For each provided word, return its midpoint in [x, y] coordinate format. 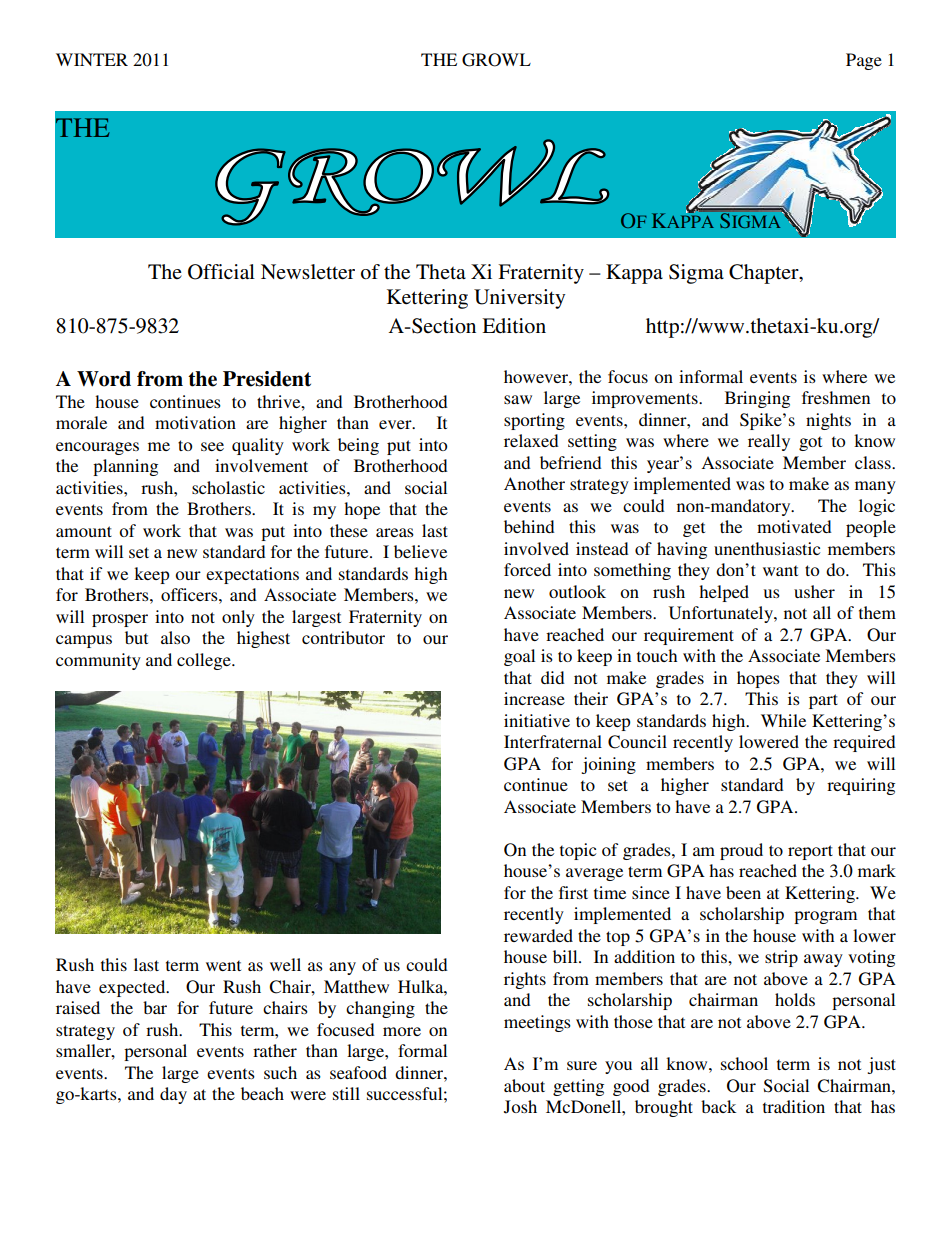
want [780, 570]
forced [527, 569]
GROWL [496, 60]
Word [104, 379]
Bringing [757, 399]
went [223, 965]
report [810, 852]
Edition [514, 326]
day [173, 1095]
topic [578, 851]
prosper [120, 620]
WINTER [92, 59]
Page [864, 61]
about [524, 1085]
